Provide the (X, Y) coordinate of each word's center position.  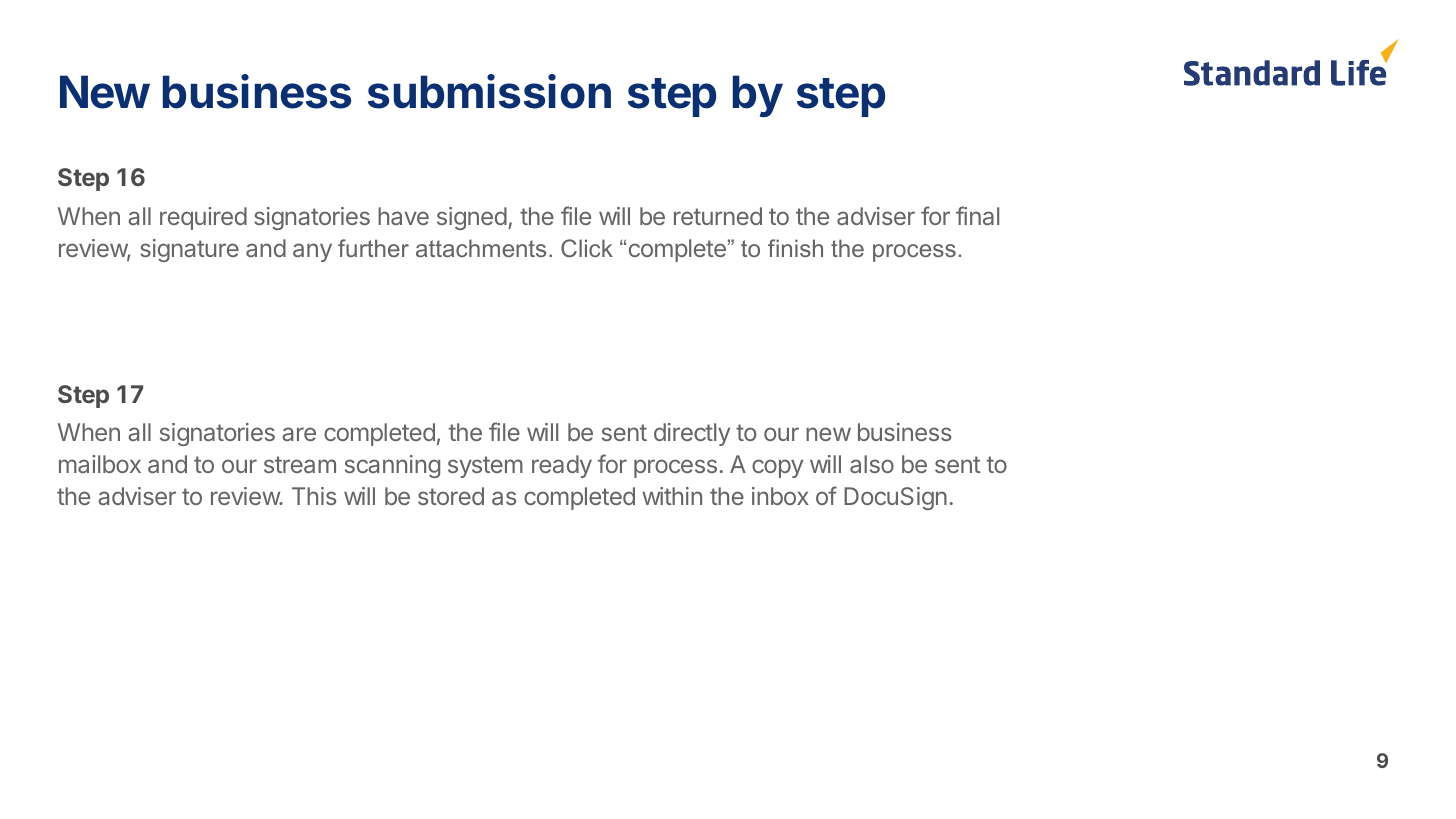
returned (718, 216)
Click (587, 248)
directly (692, 434)
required (203, 218)
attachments (481, 248)
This (314, 496)
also (872, 464)
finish (795, 248)
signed (472, 218)
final (977, 215)
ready (562, 466)
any (312, 252)
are (299, 434)
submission (489, 91)
